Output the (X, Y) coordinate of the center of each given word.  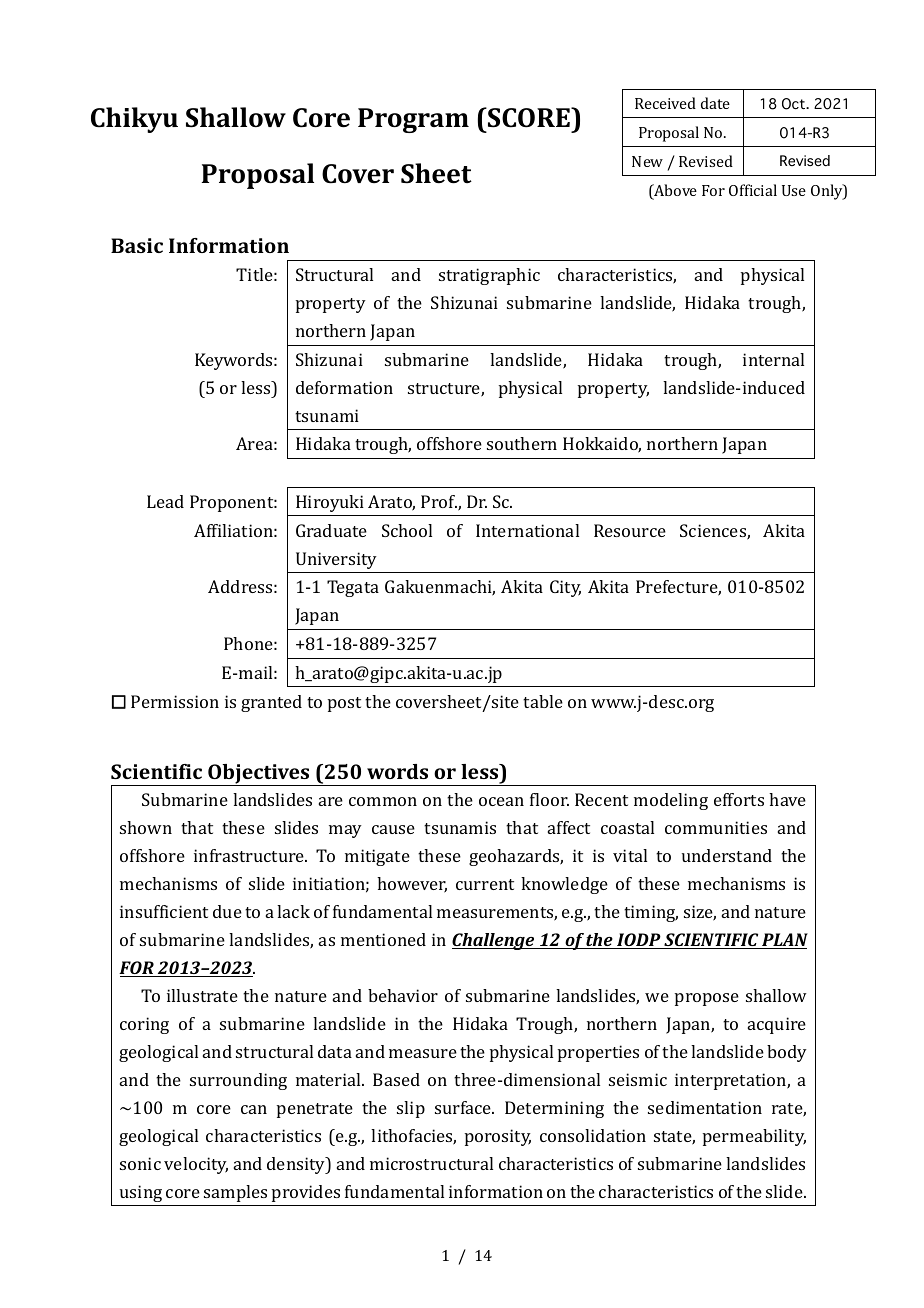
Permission (175, 701)
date (715, 103)
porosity (498, 1137)
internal (773, 359)
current (485, 884)
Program (413, 120)
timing (651, 913)
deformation (344, 387)
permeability (754, 1137)
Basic (137, 245)
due (227, 911)
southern (522, 443)
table (543, 701)
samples (235, 1193)
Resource (630, 530)
